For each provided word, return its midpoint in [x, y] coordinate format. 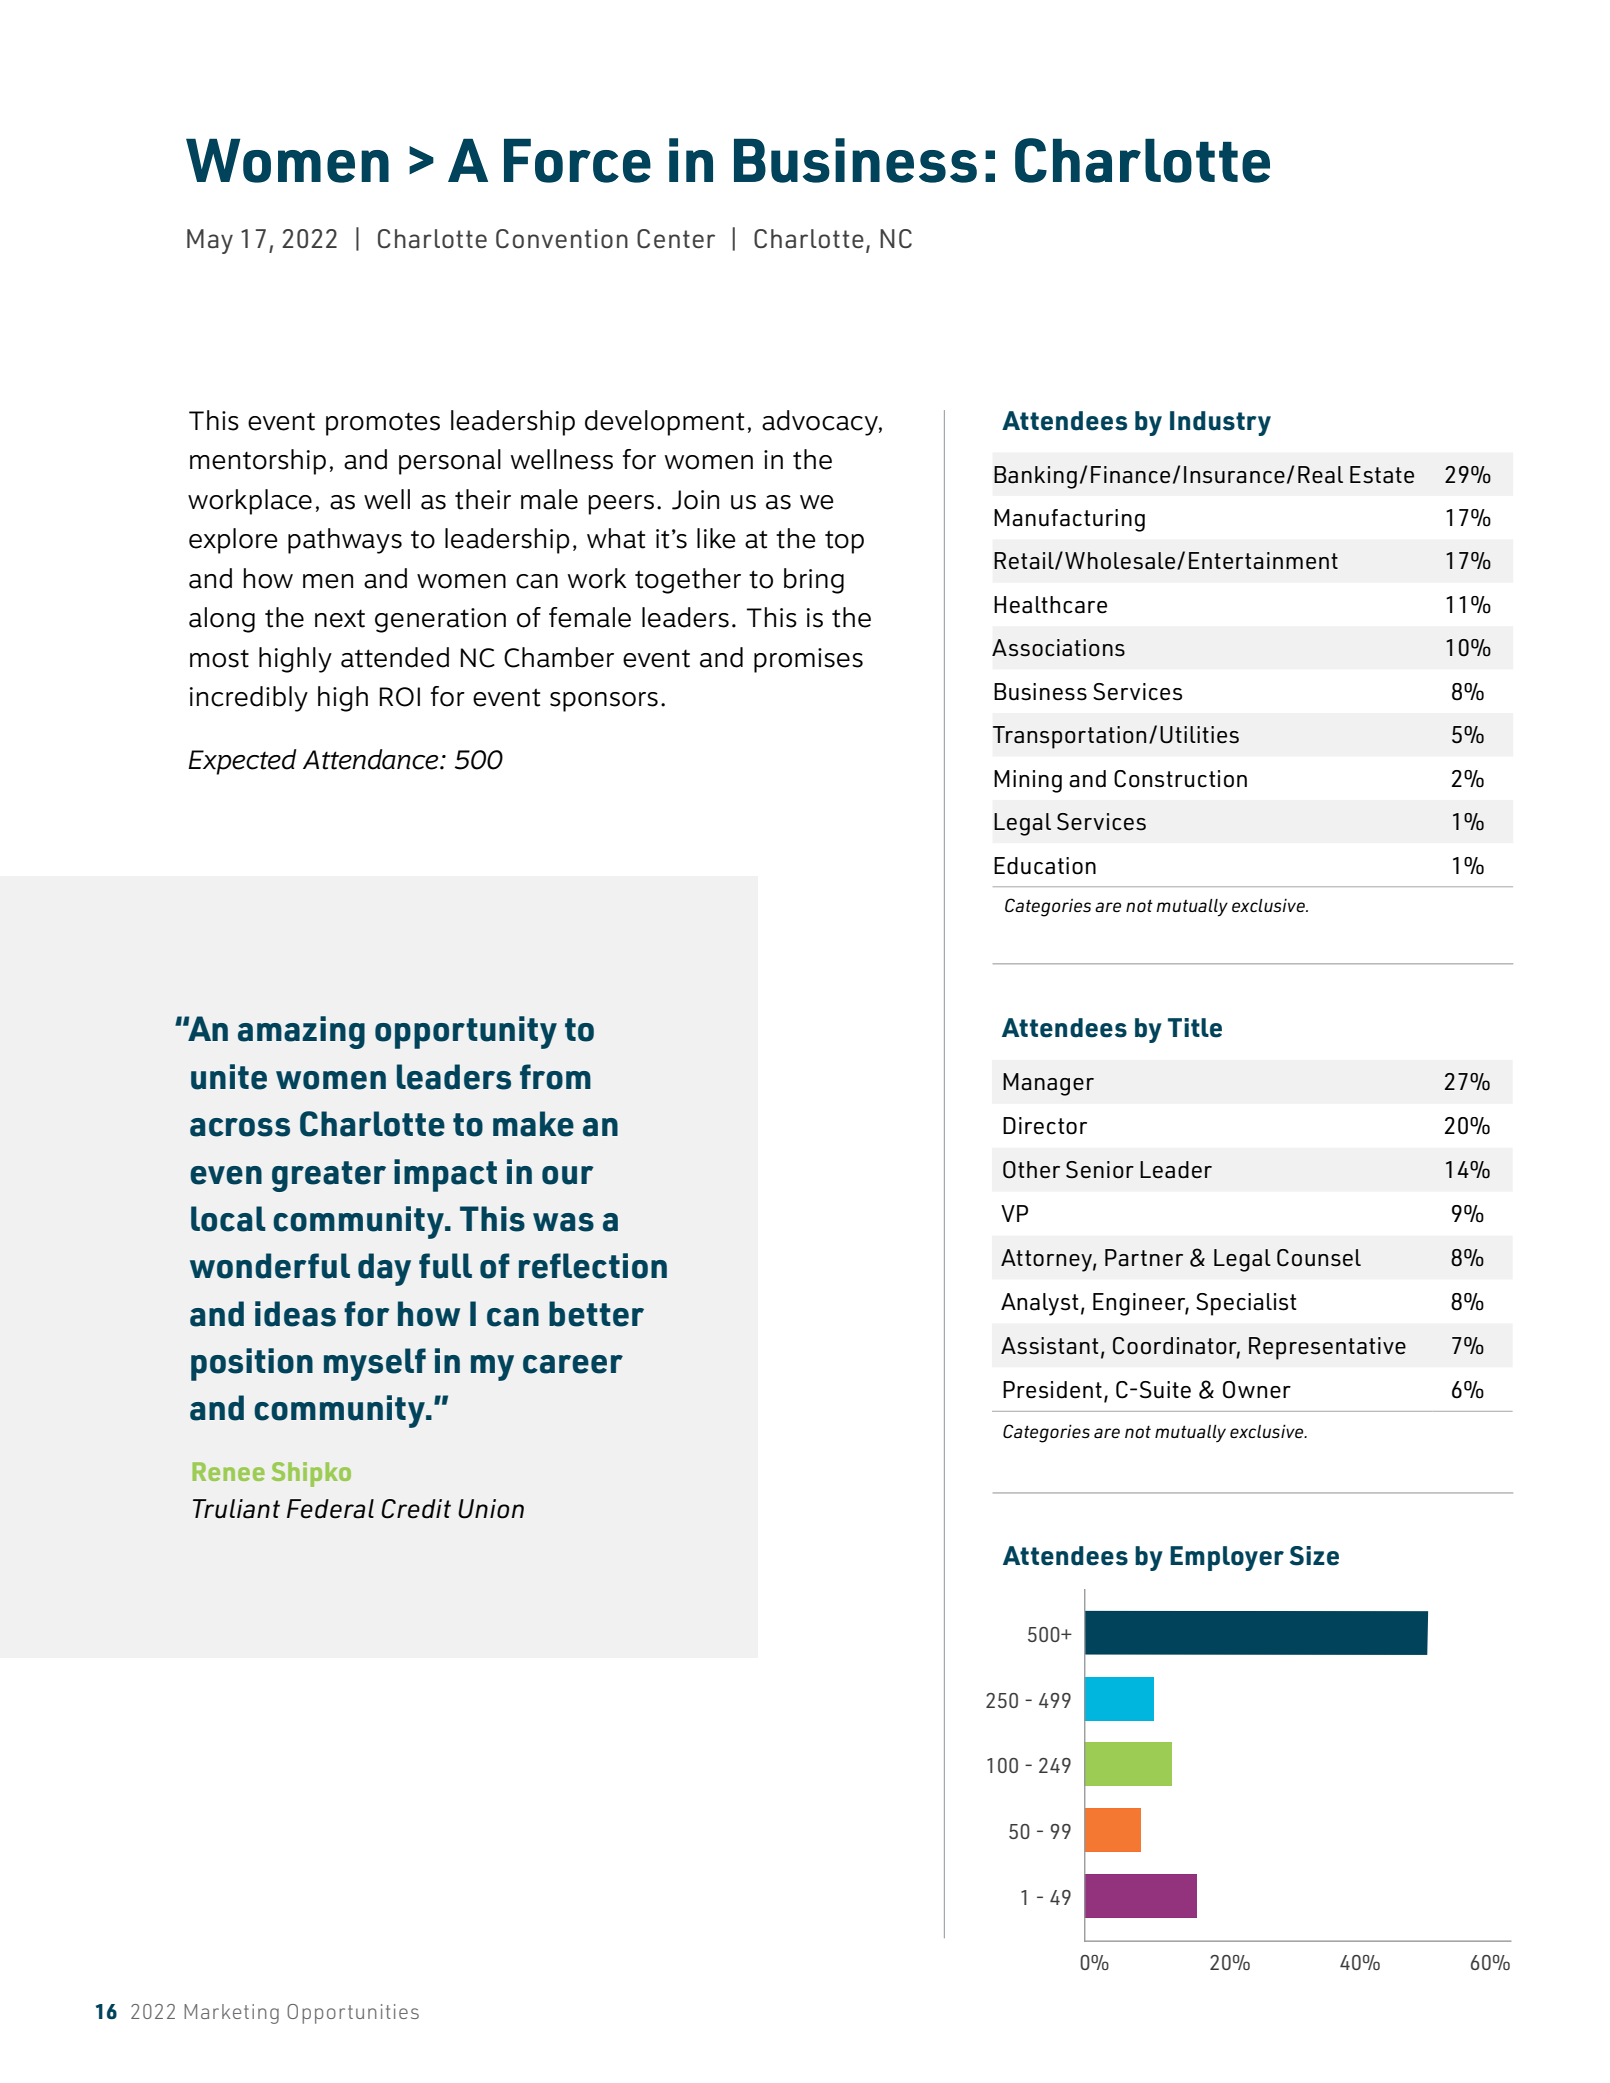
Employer [1227, 1558]
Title [1195, 1028]
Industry [1220, 423]
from [555, 1077]
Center [676, 238]
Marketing [231, 2014]
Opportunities [353, 2014]
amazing [301, 1032]
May [210, 241]
